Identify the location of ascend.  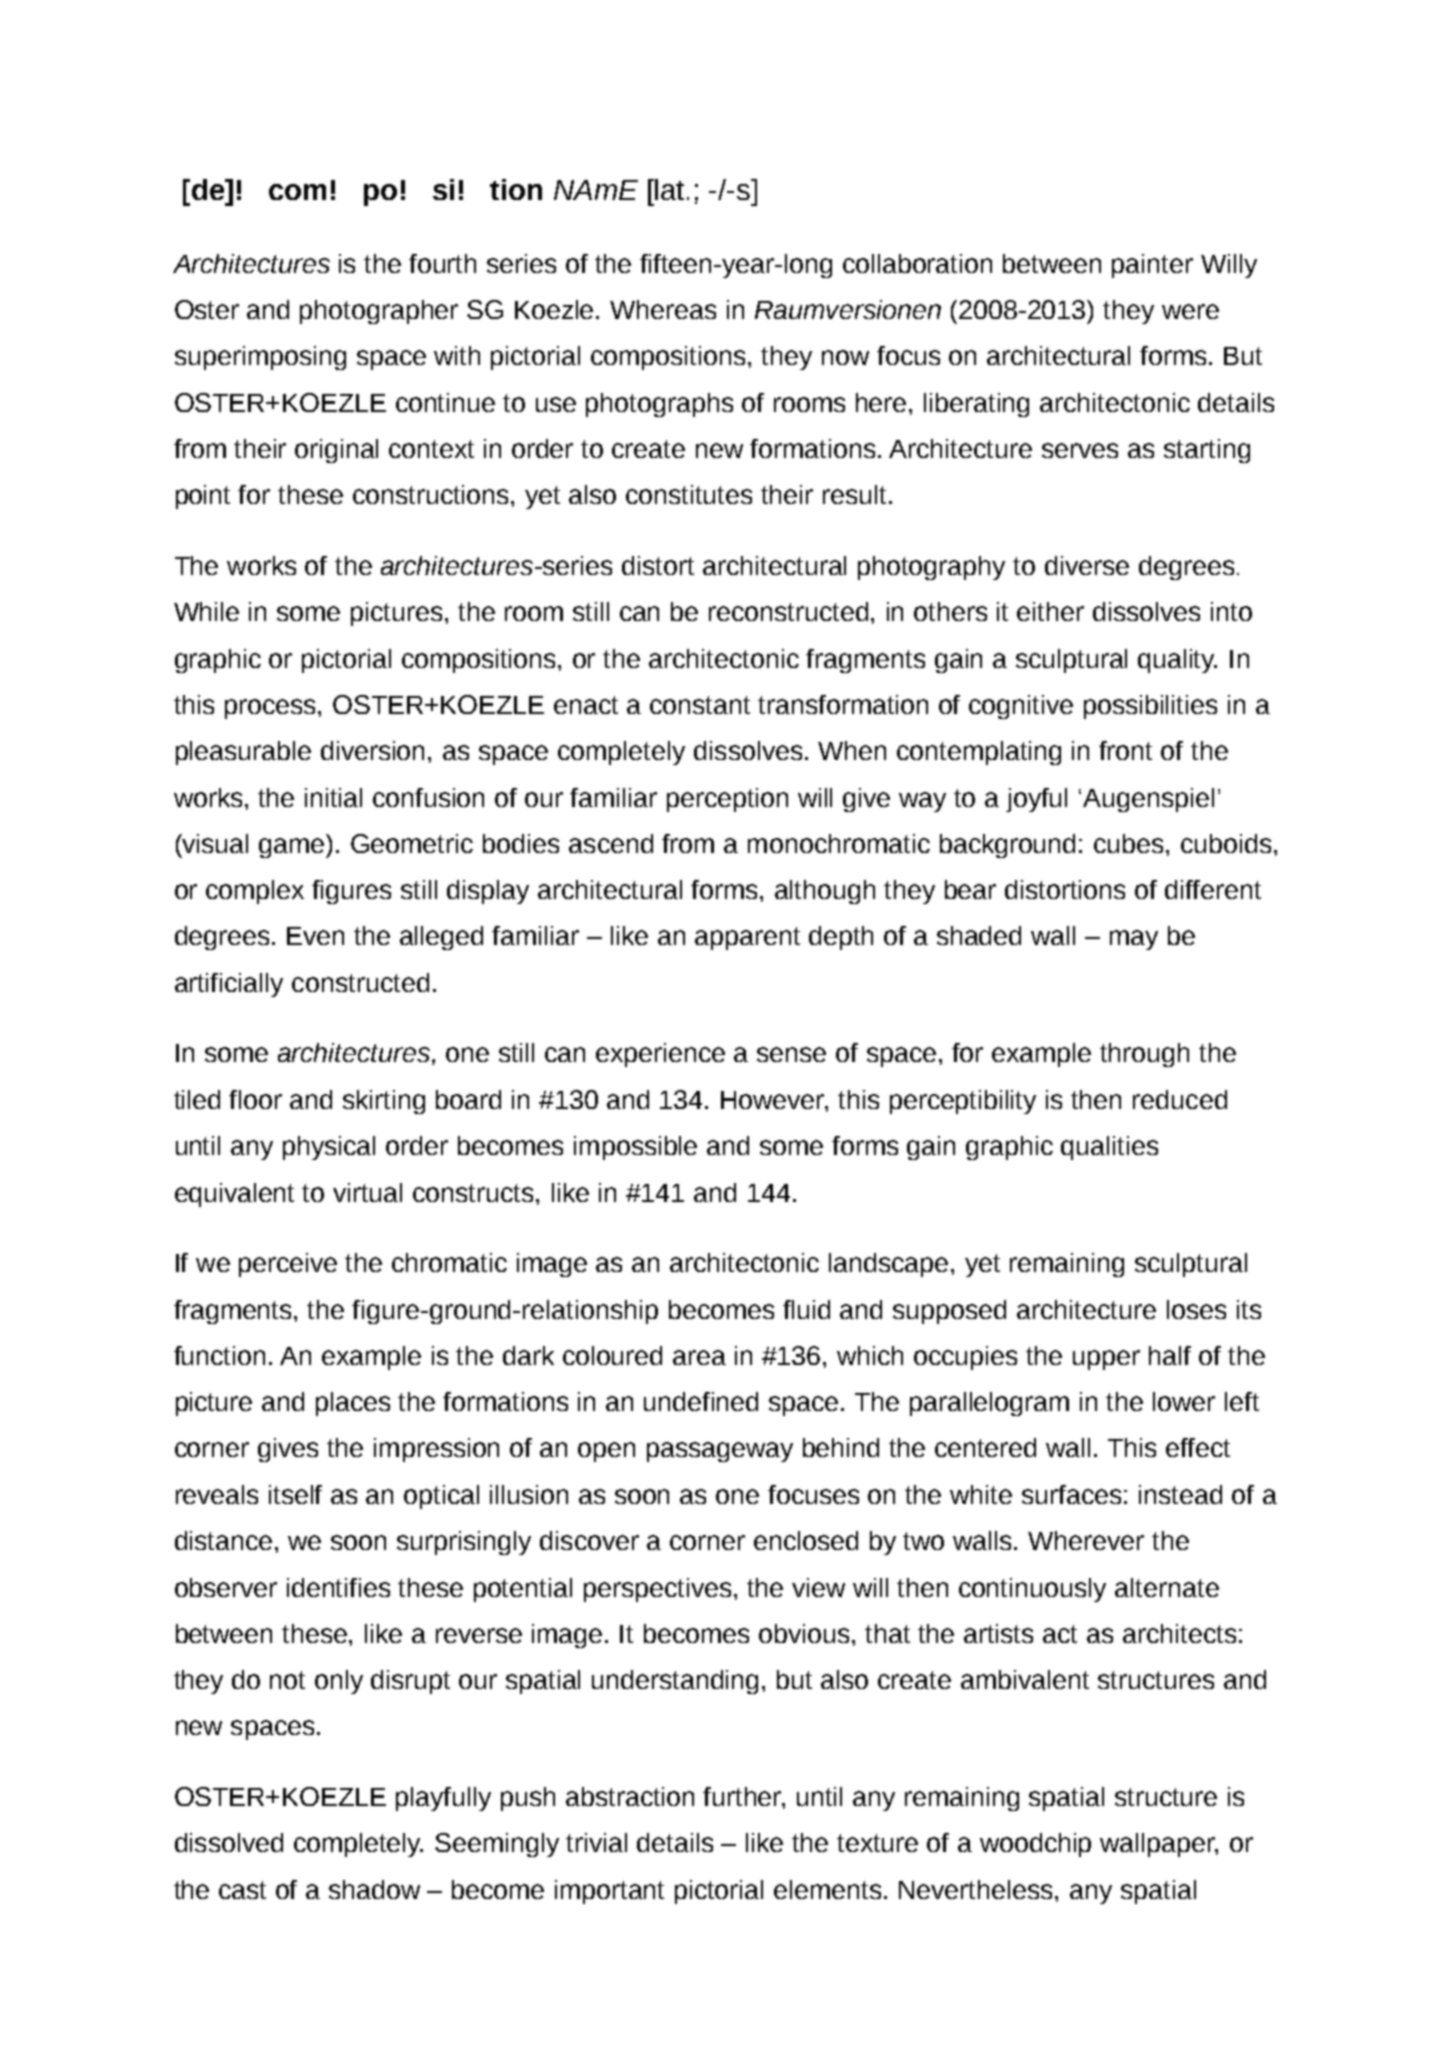
(611, 843).
